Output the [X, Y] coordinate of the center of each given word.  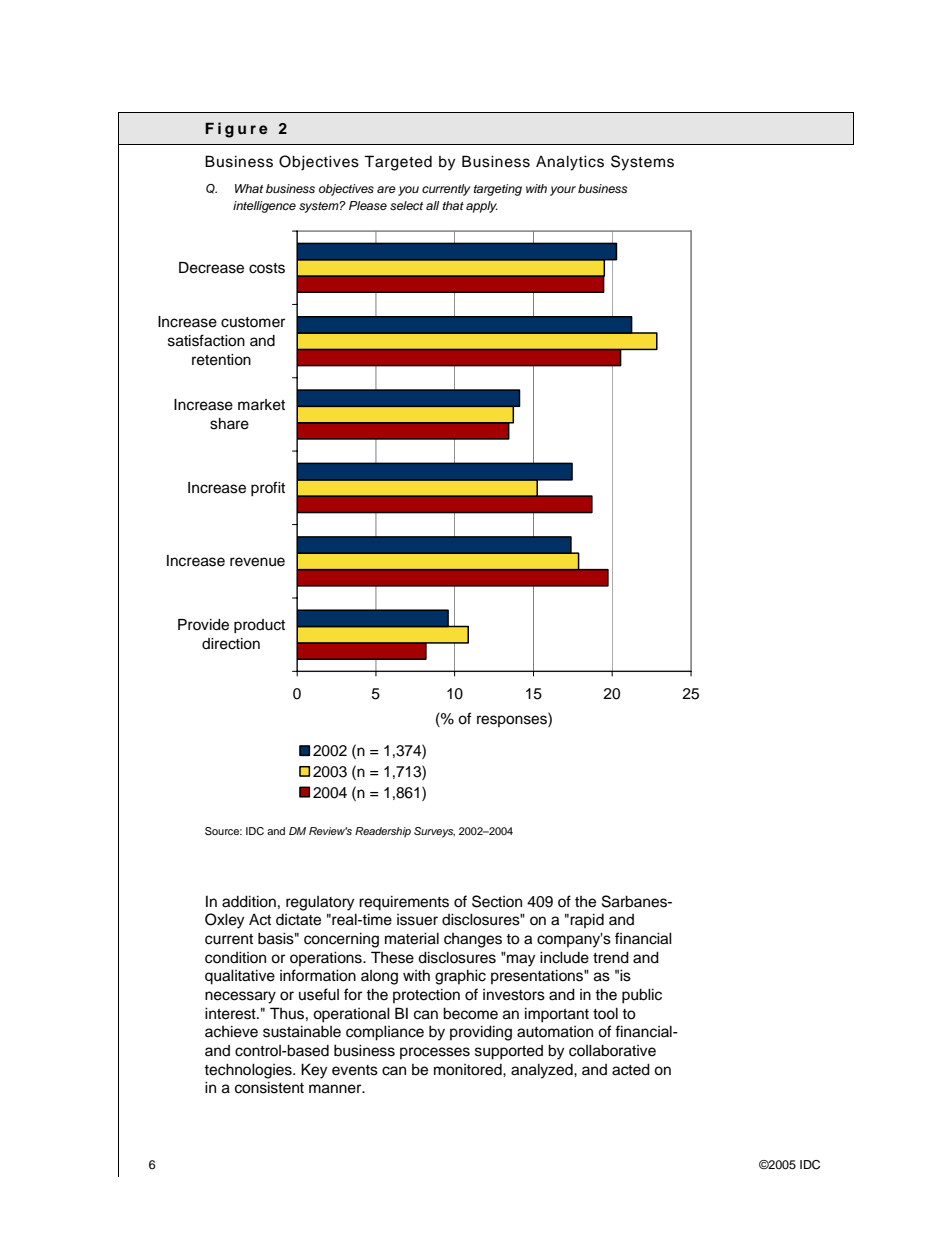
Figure [236, 130]
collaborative [612, 1050]
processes [435, 1053]
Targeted [398, 163]
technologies [249, 1071]
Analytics [570, 163]
